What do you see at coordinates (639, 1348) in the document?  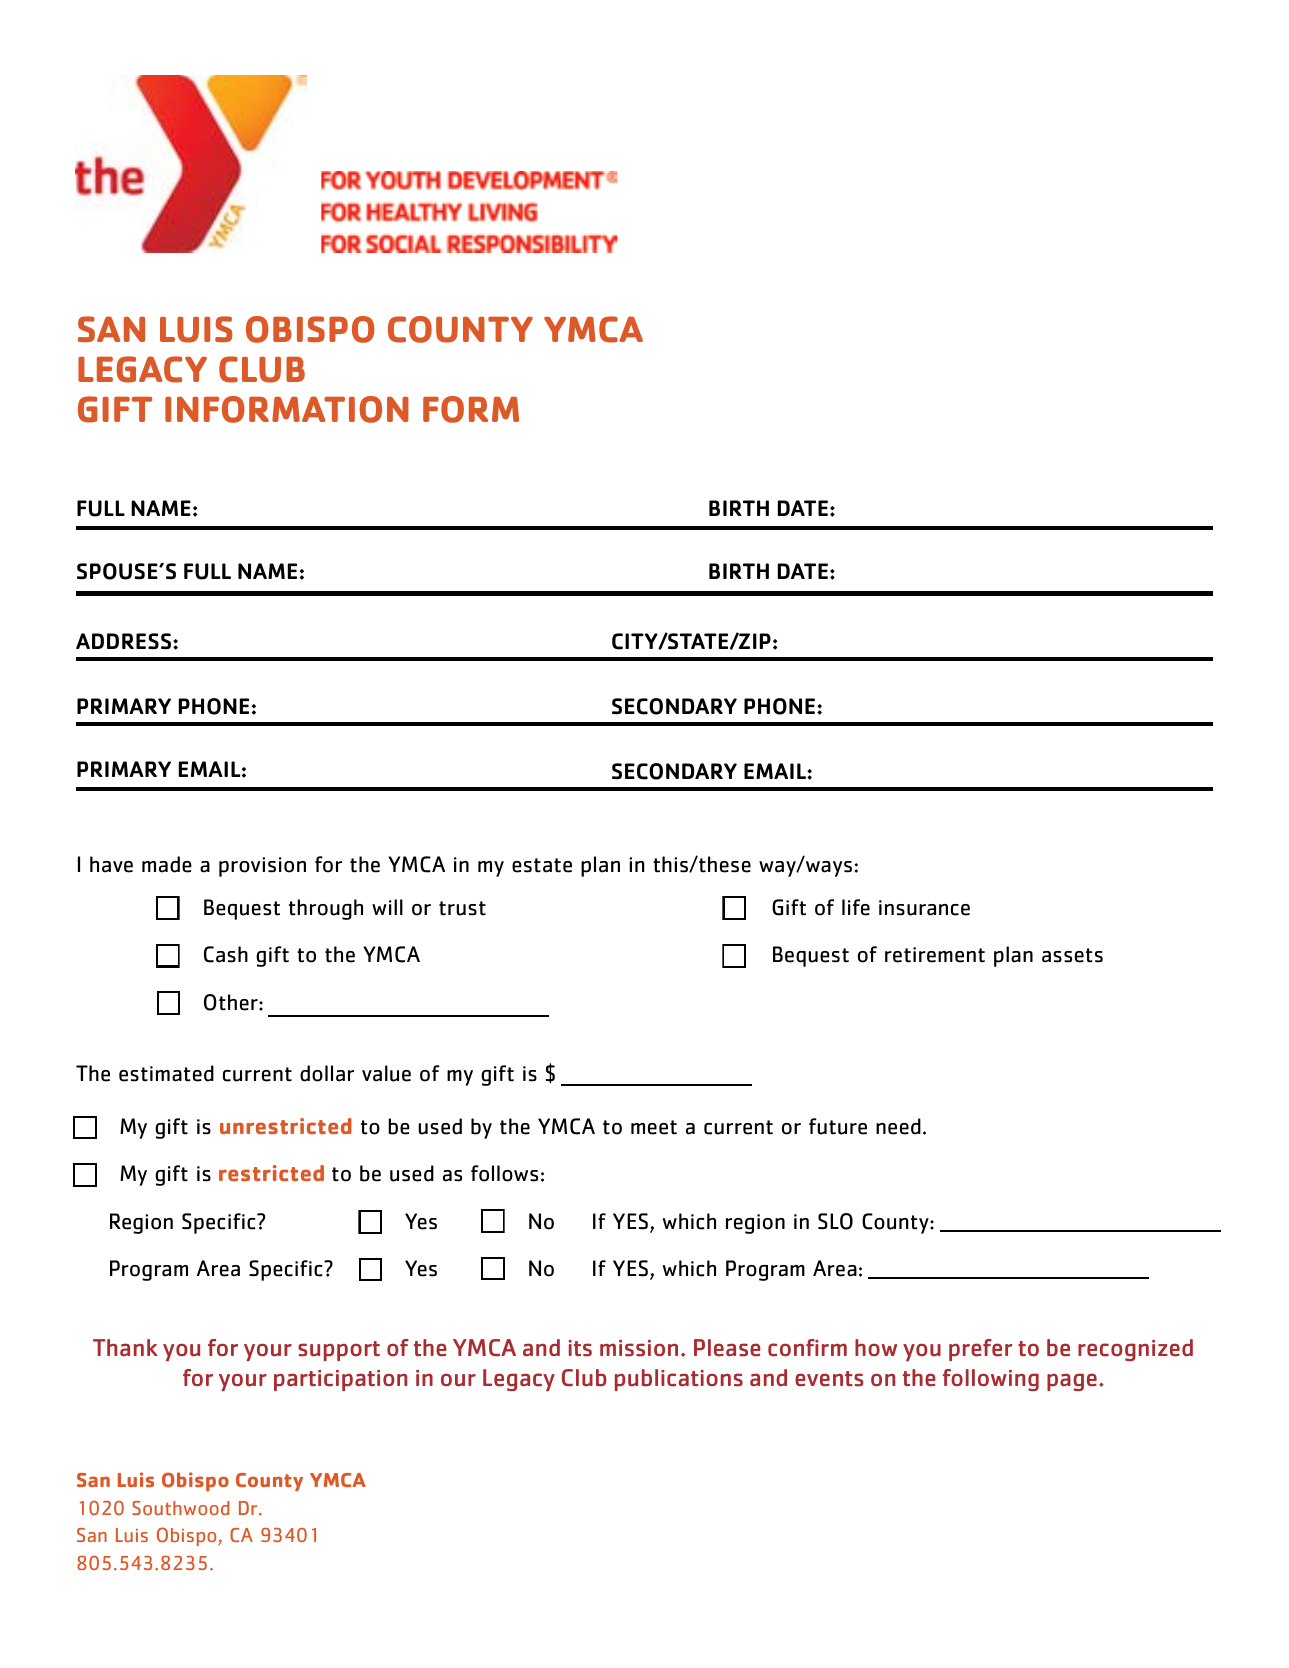 I see `mission` at bounding box center [639, 1348].
